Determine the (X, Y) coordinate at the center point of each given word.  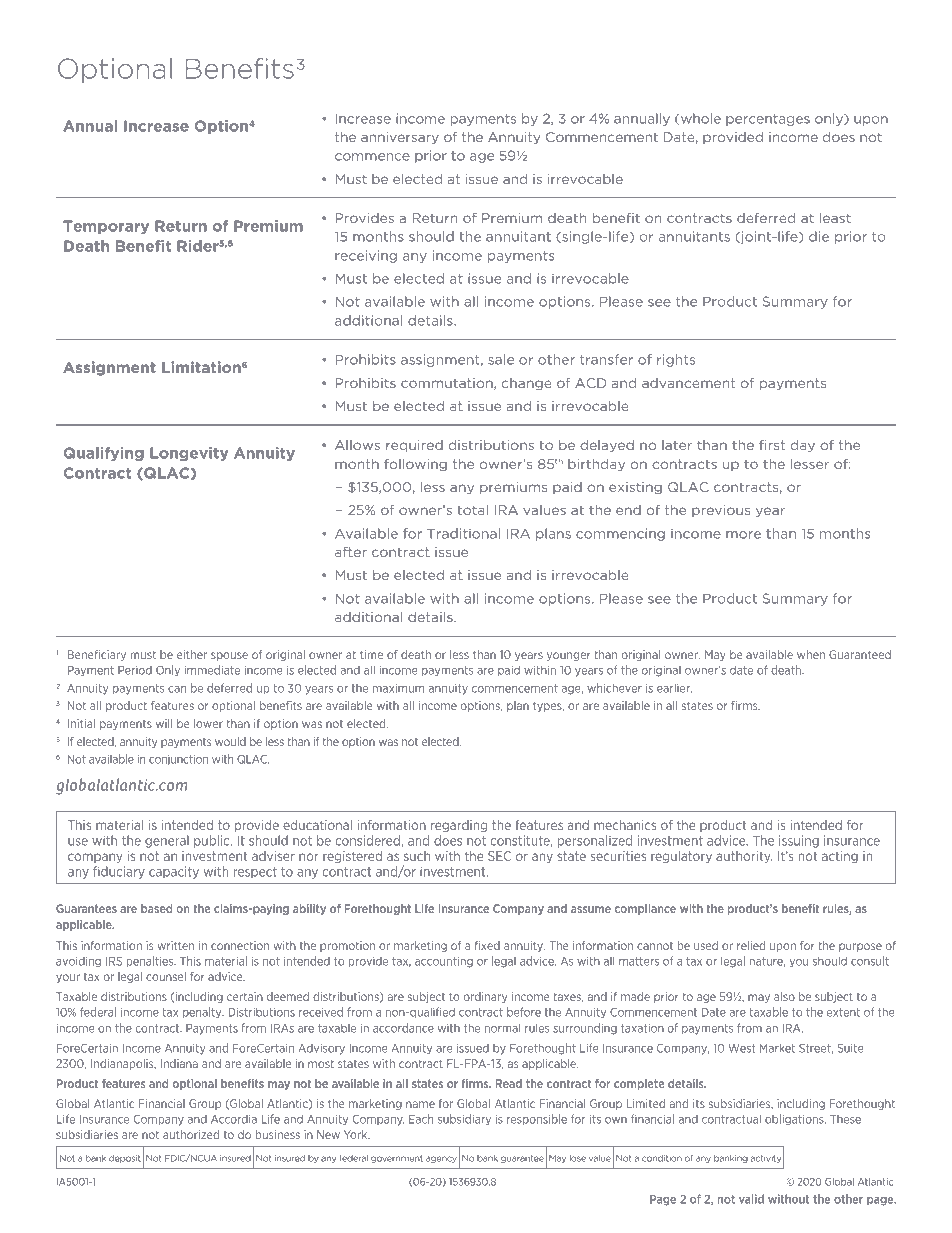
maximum (398, 688)
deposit (125, 1159)
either (192, 654)
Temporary (106, 227)
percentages (768, 120)
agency (441, 1159)
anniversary (400, 138)
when (811, 654)
